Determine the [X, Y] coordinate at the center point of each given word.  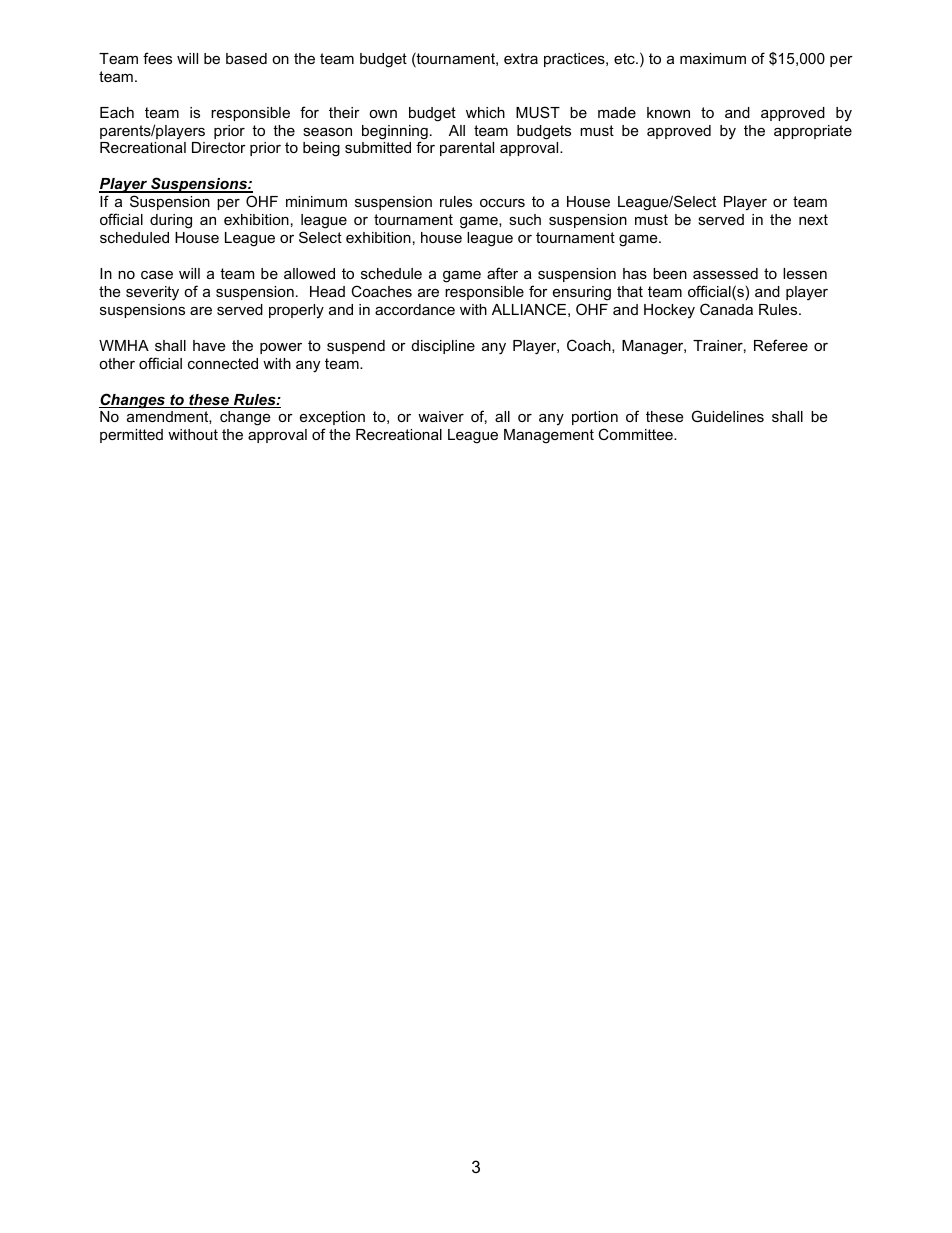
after [502, 273]
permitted [131, 436]
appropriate [813, 132]
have [209, 345]
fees [157, 58]
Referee [781, 345]
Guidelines [728, 416]
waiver [441, 416]
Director [219, 147]
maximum [713, 58]
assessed [725, 273]
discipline [443, 347]
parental [467, 149]
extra [521, 58]
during [171, 221]
